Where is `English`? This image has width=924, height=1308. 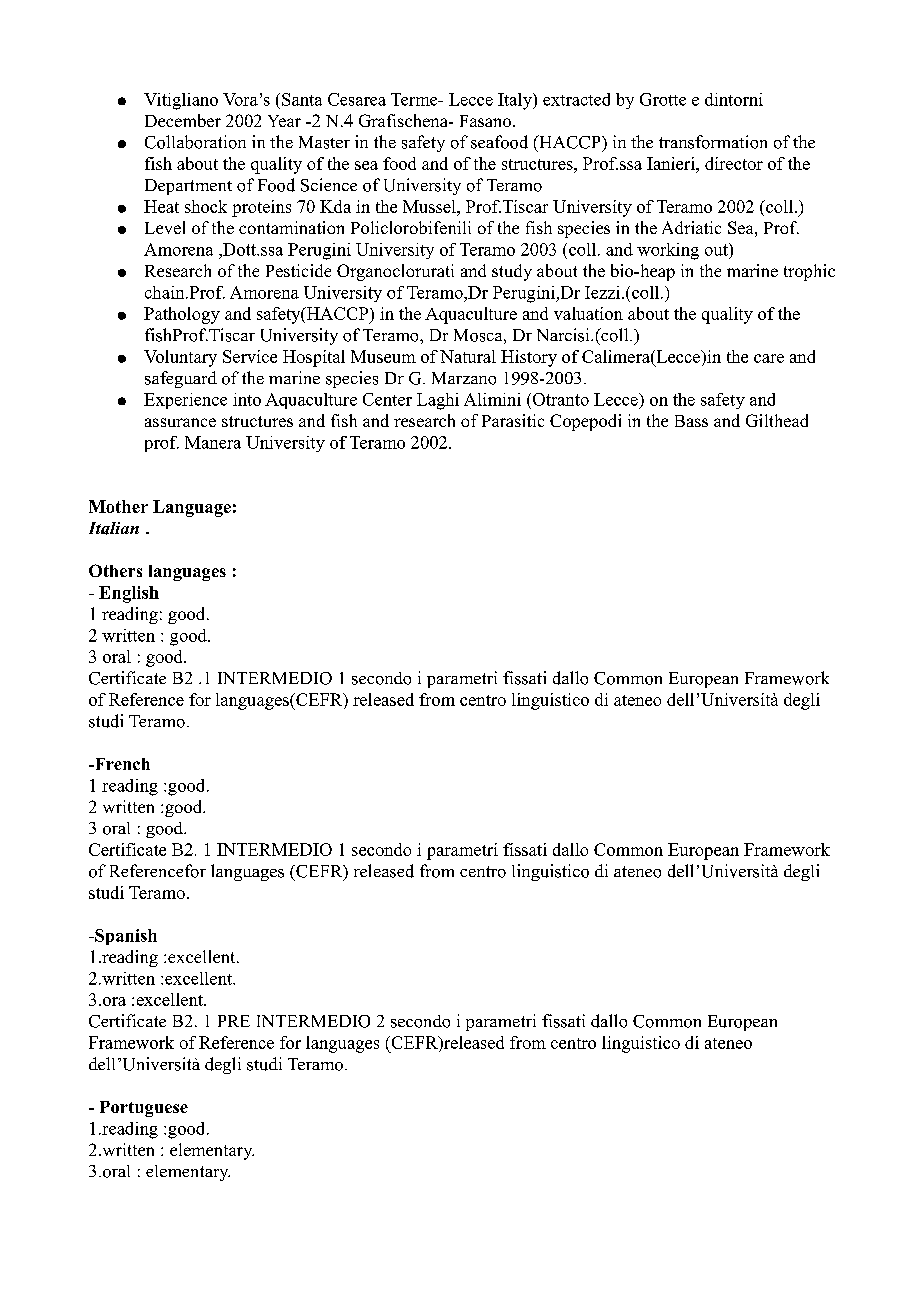
English is located at coordinates (129, 594).
